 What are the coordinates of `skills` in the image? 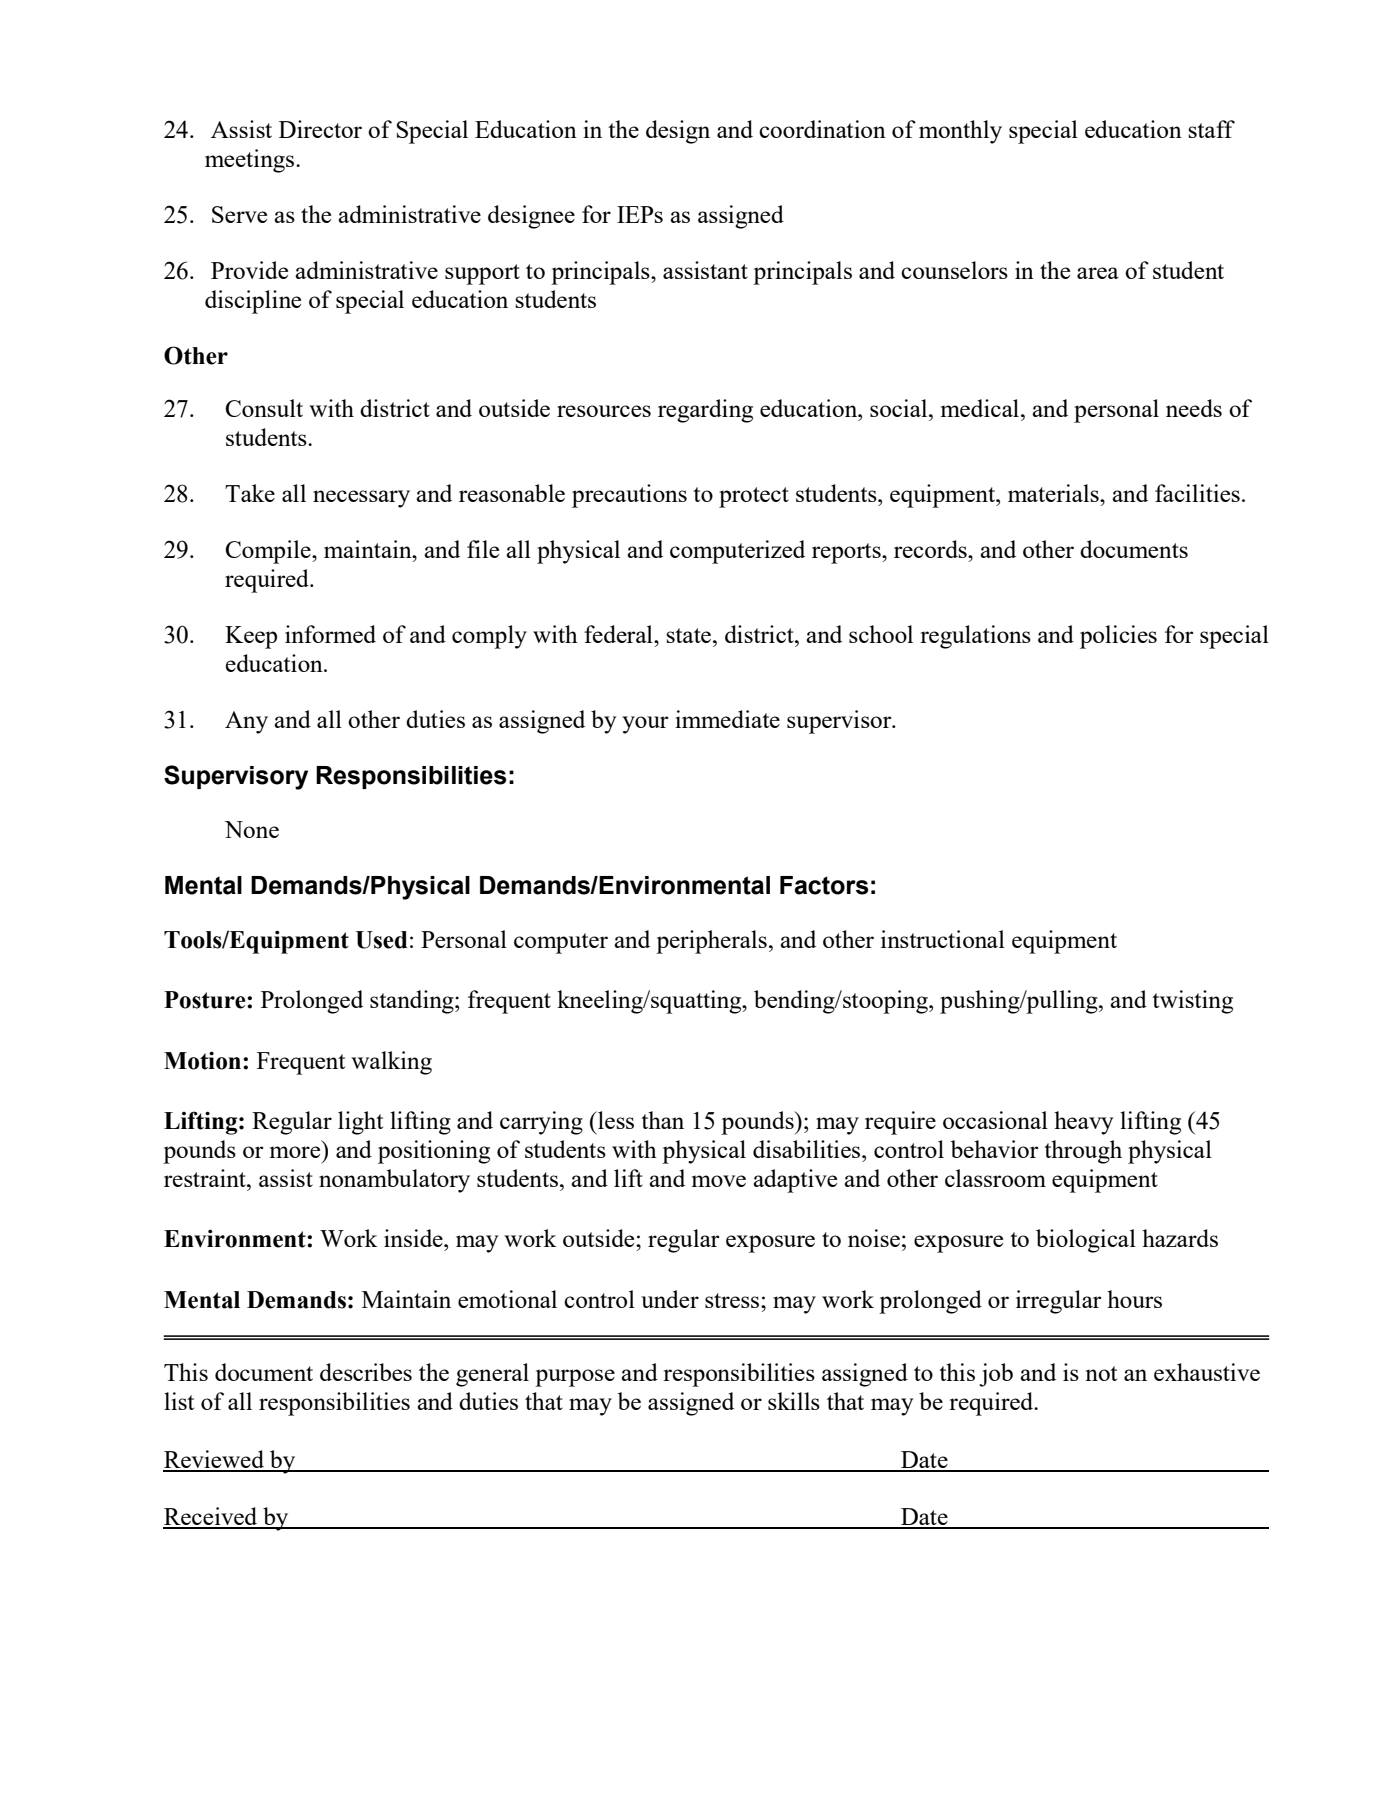 It's located at (794, 1401).
